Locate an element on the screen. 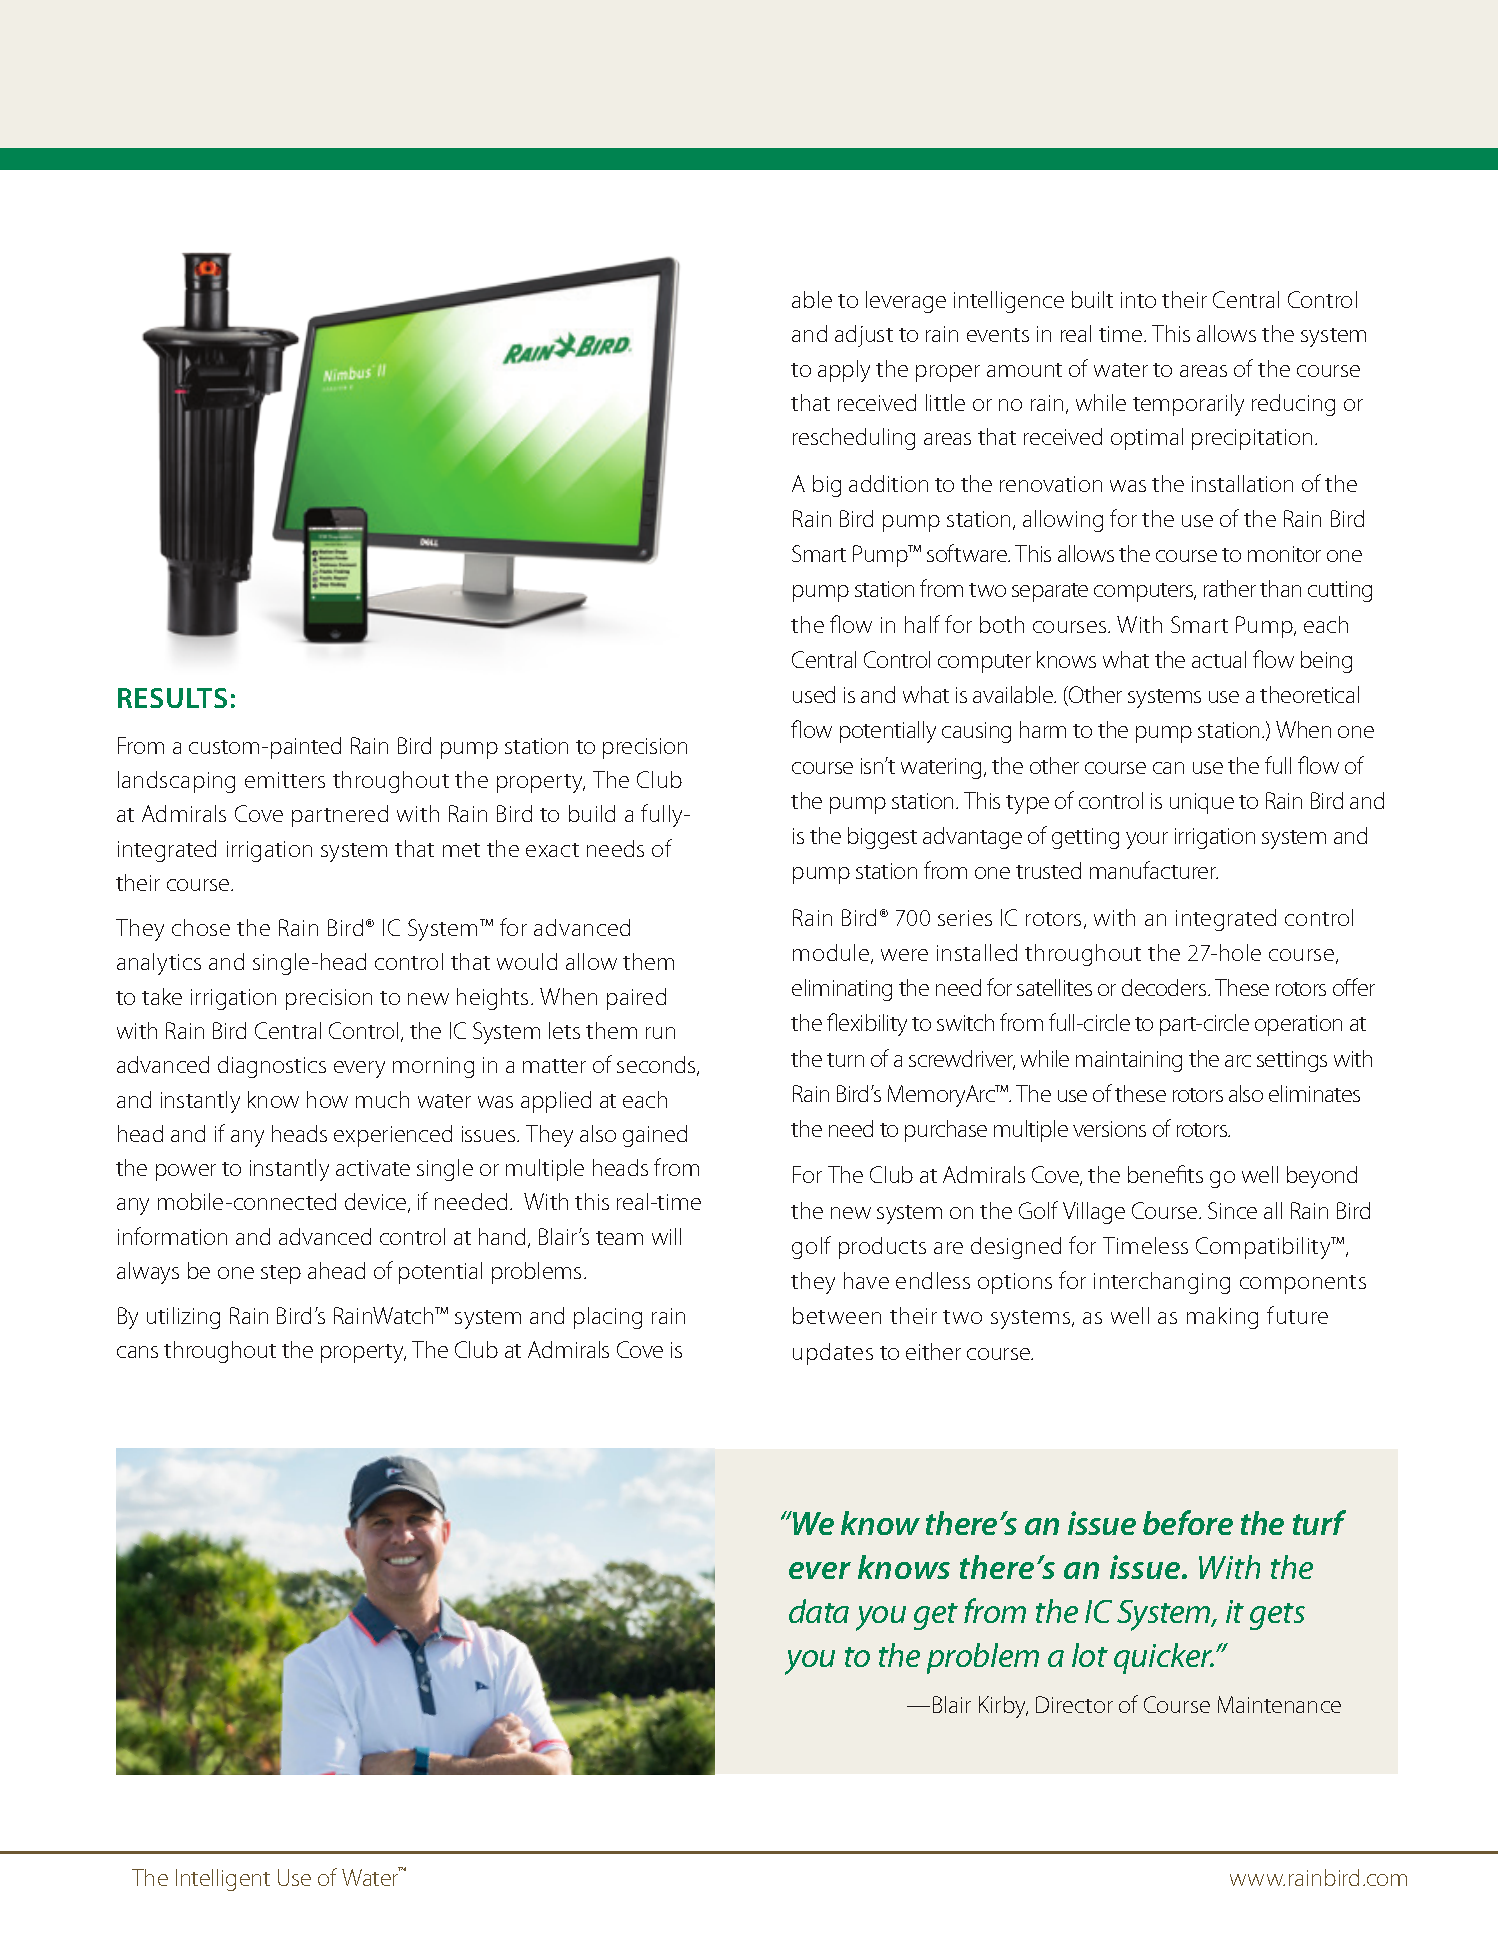 The height and width of the screenshot is (1939, 1498). will is located at coordinates (666, 1236).
